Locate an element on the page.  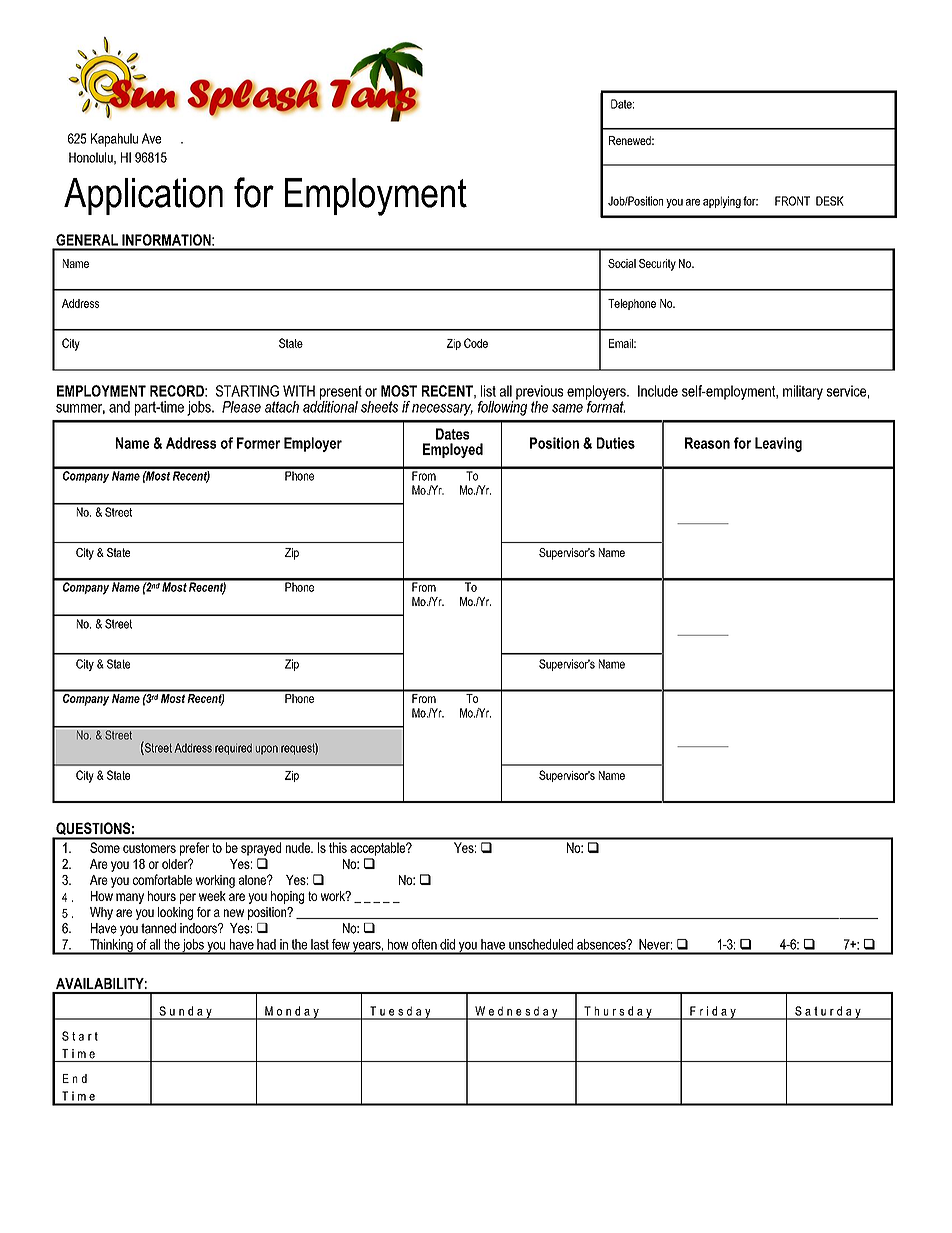
applying is located at coordinates (722, 202).
